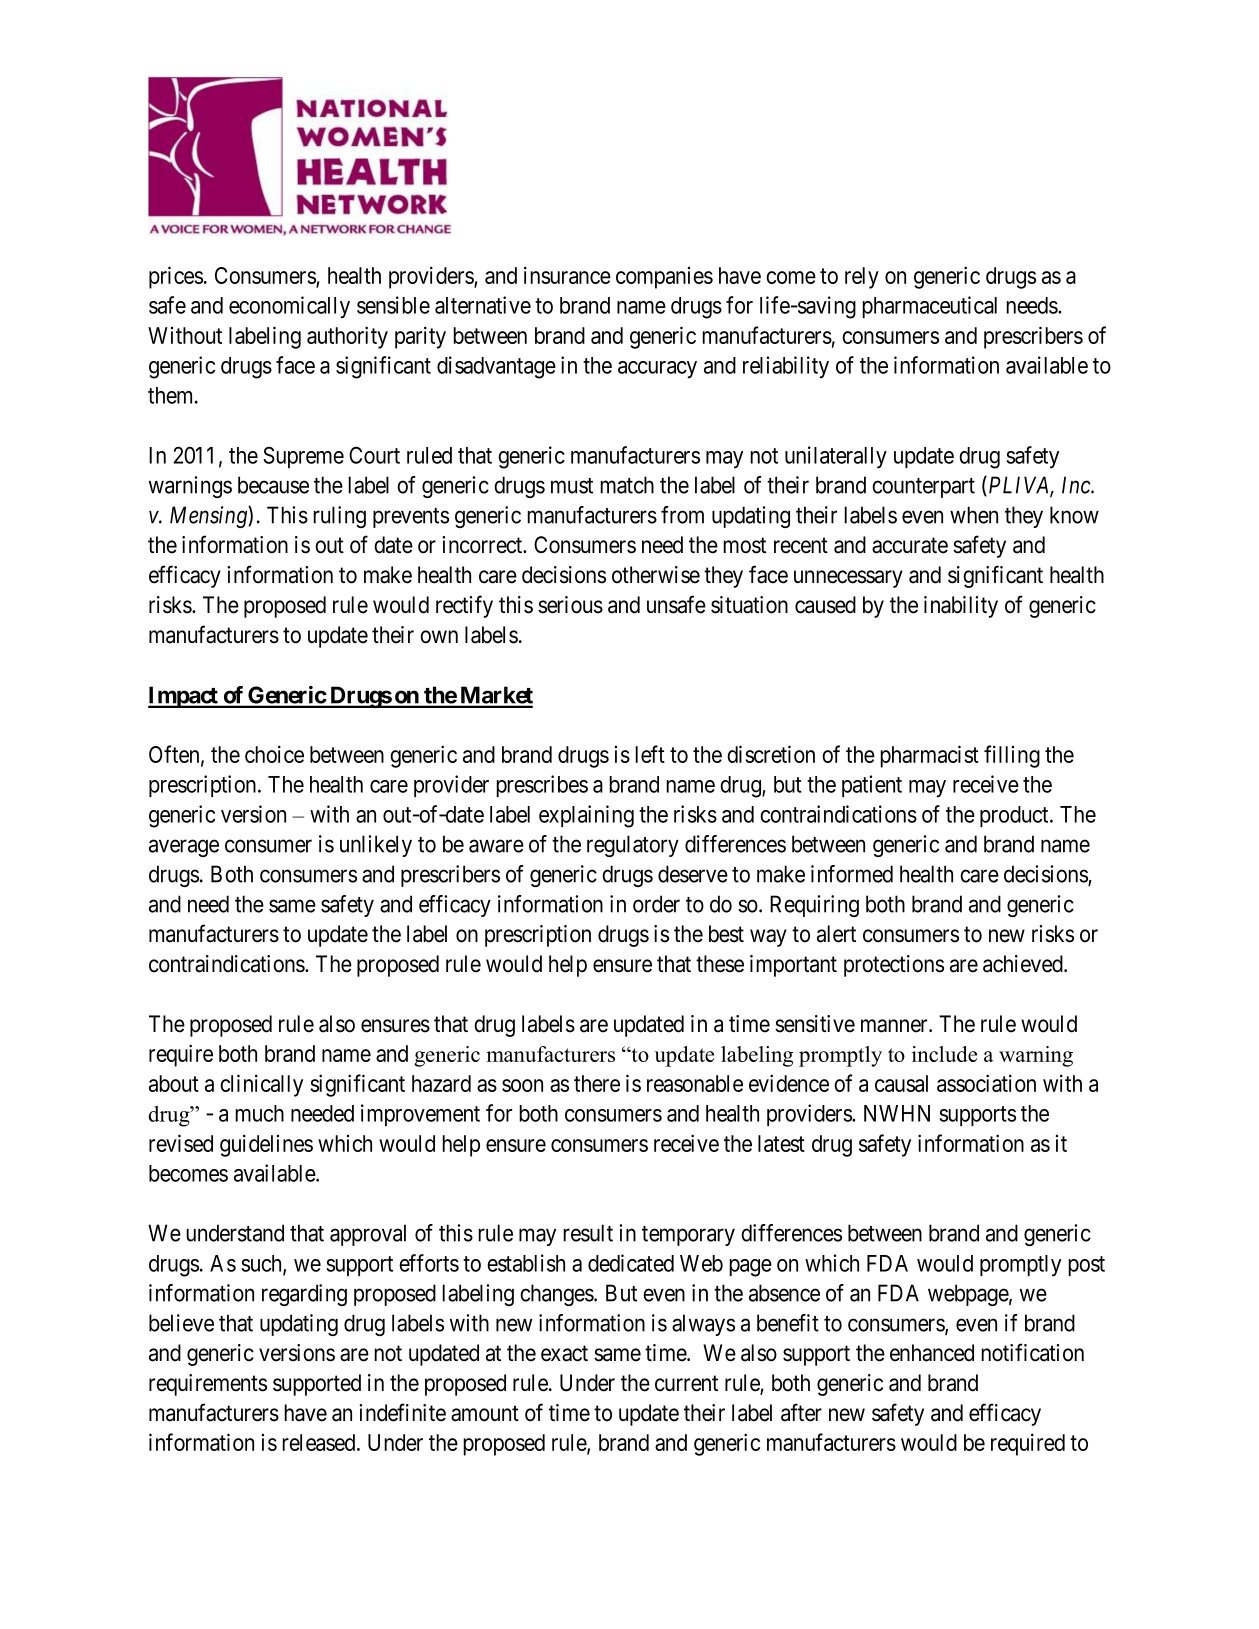 This screenshot has width=1259, height=1629. What do you see at coordinates (289, 307) in the screenshot?
I see `economically` at bounding box center [289, 307].
